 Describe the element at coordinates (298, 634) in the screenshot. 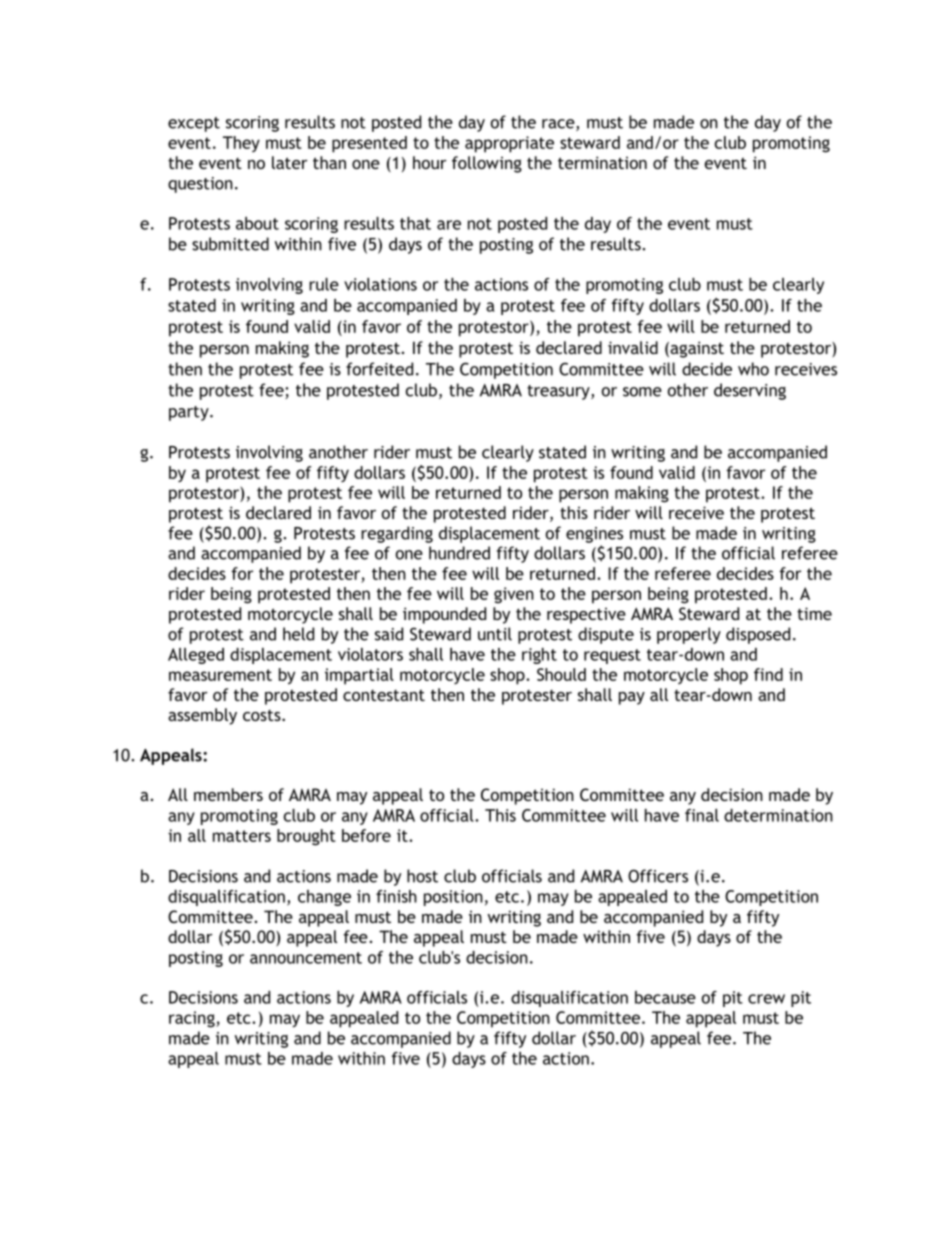

I see `held` at that location.
